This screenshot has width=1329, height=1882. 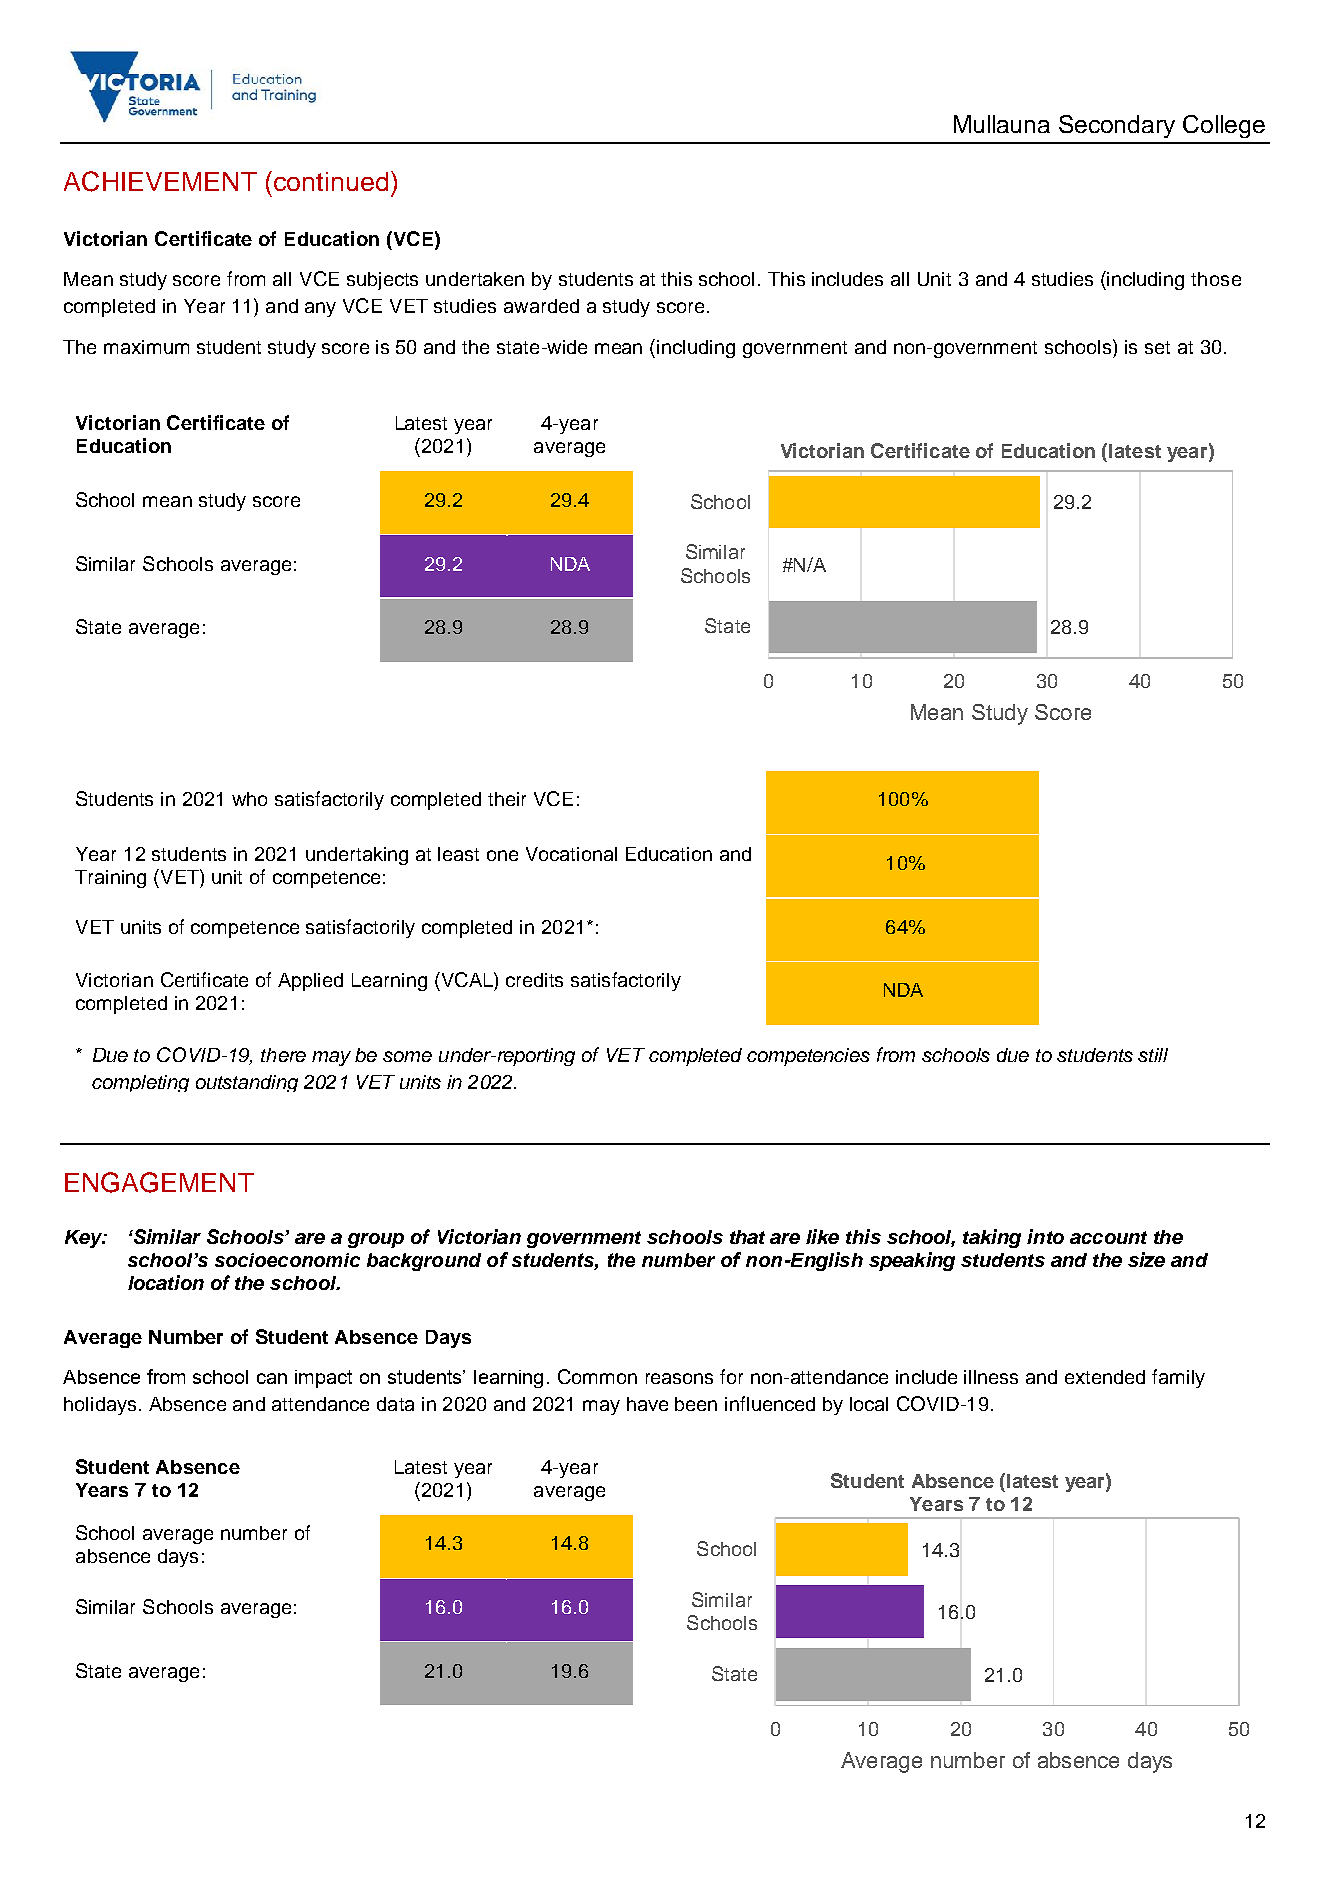 What do you see at coordinates (160, 181) in the screenshot?
I see `ACHIEVEMENT` at bounding box center [160, 181].
